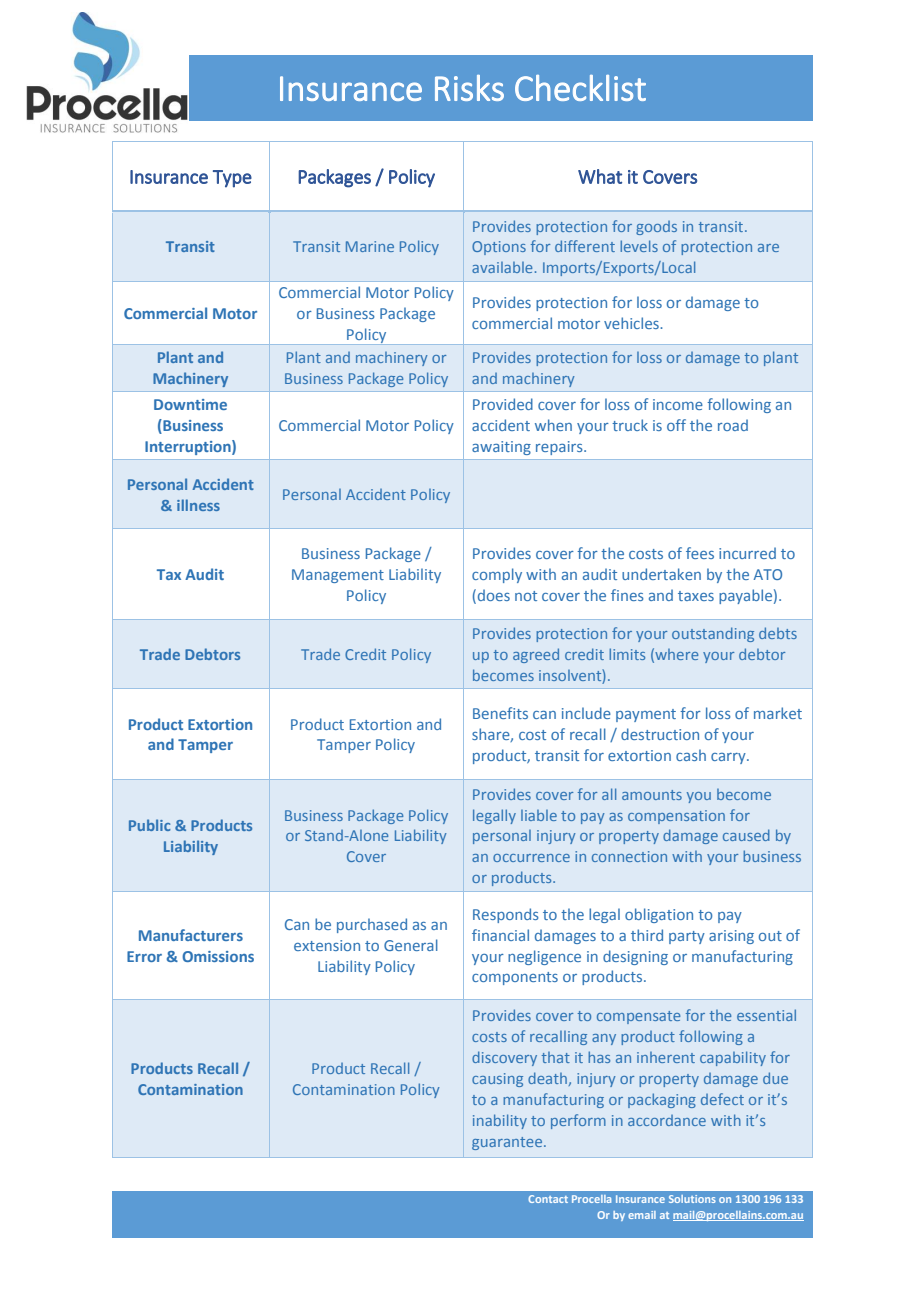  I want to click on compensation, so click(676, 817).
